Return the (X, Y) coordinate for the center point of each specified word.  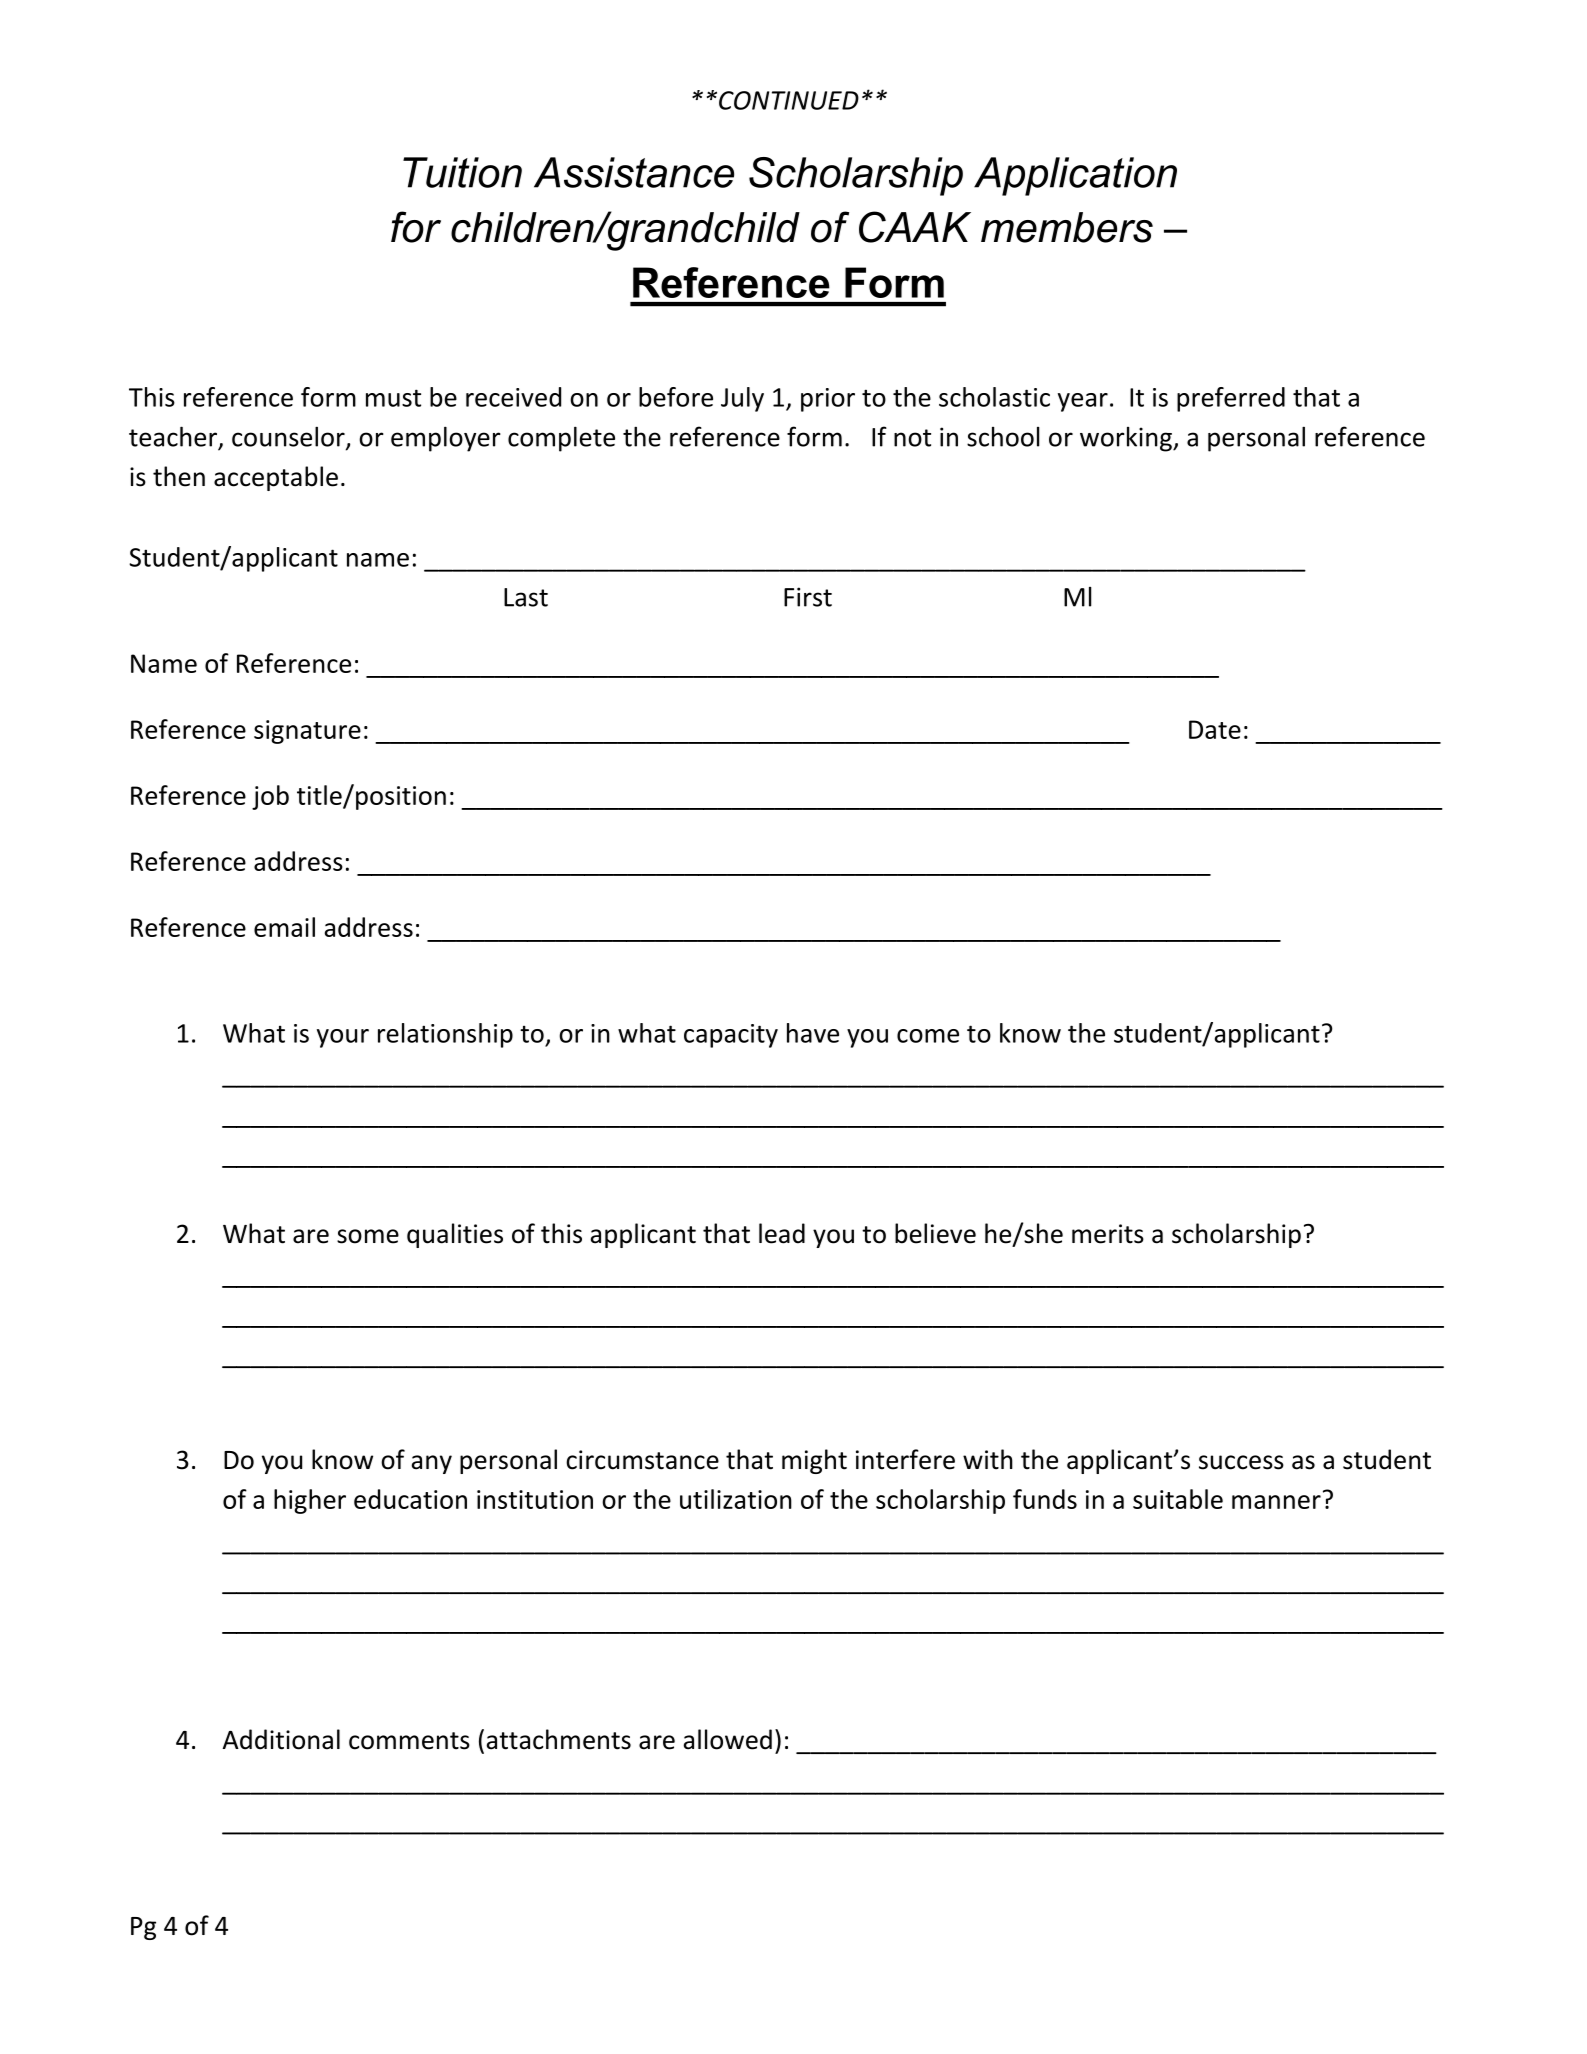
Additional (281, 1739)
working (1127, 439)
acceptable (276, 478)
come (928, 1036)
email (284, 927)
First (808, 597)
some (368, 1236)
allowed (727, 1739)
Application (1075, 176)
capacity (731, 1036)
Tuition (462, 172)
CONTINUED (789, 100)
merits (1108, 1234)
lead (782, 1233)
